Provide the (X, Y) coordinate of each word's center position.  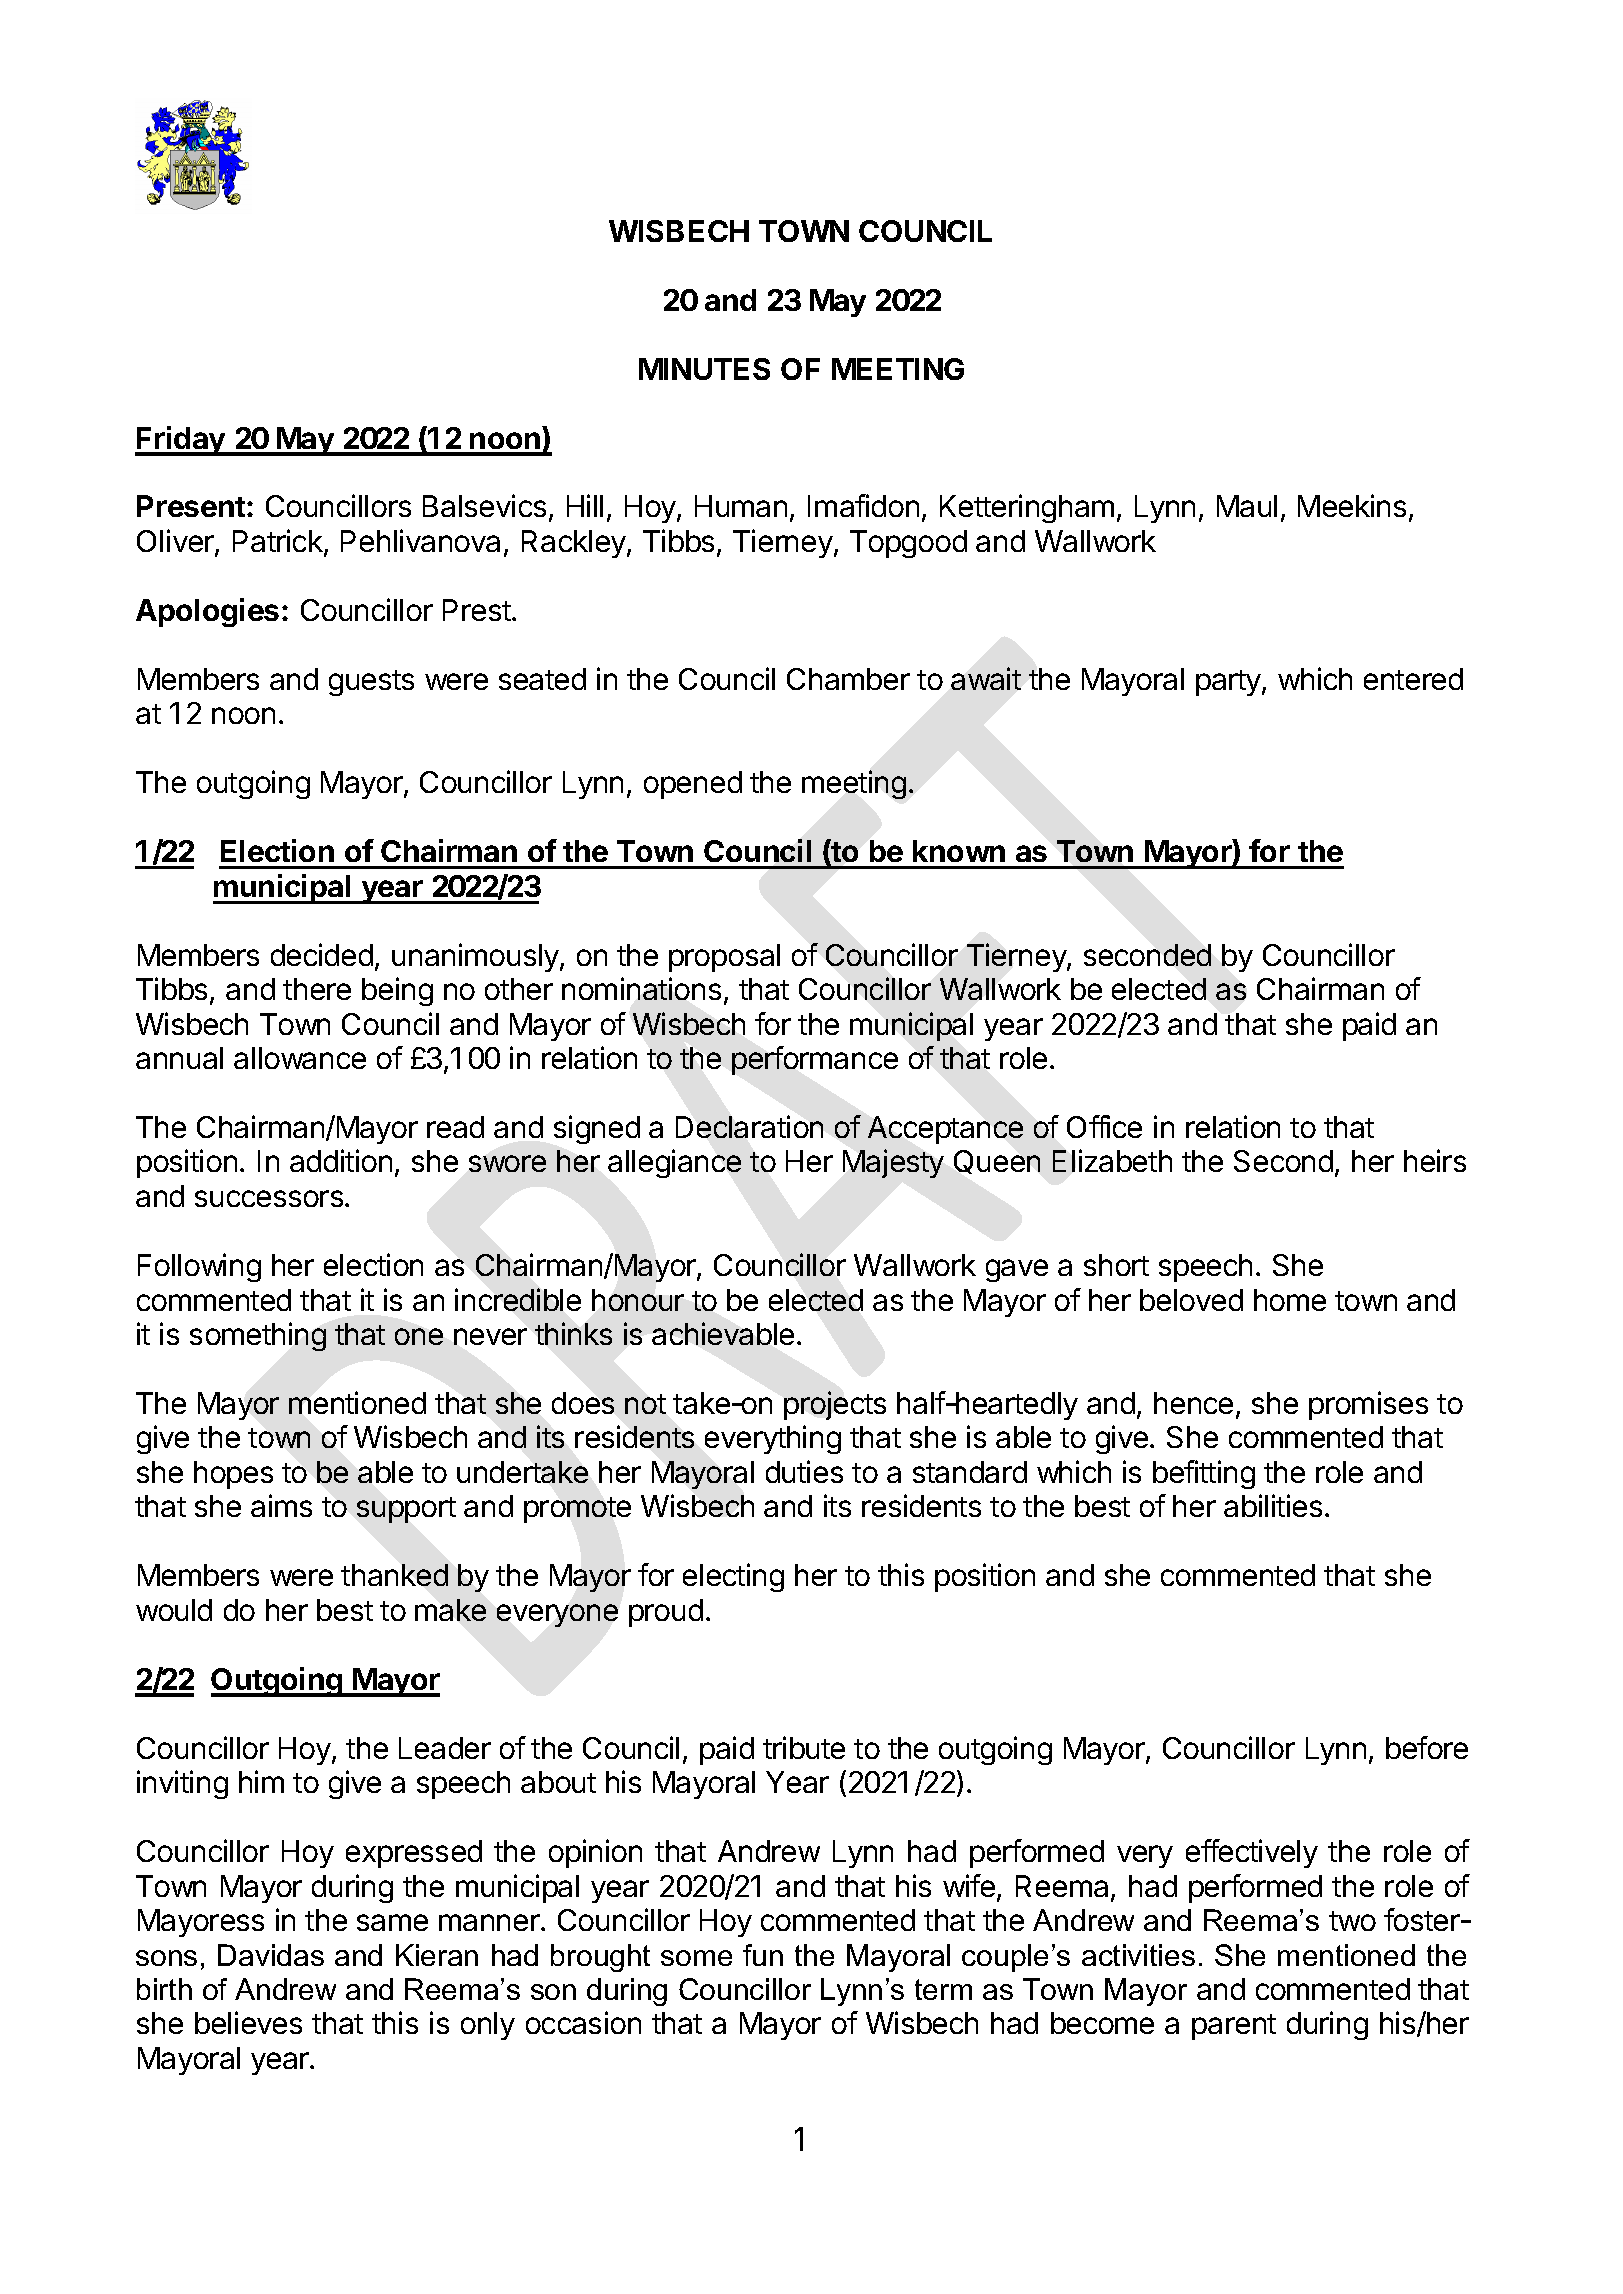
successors (269, 1198)
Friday (181, 441)
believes (248, 2022)
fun (763, 1955)
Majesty (893, 1163)
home (1290, 1300)
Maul (1247, 506)
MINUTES (704, 369)
